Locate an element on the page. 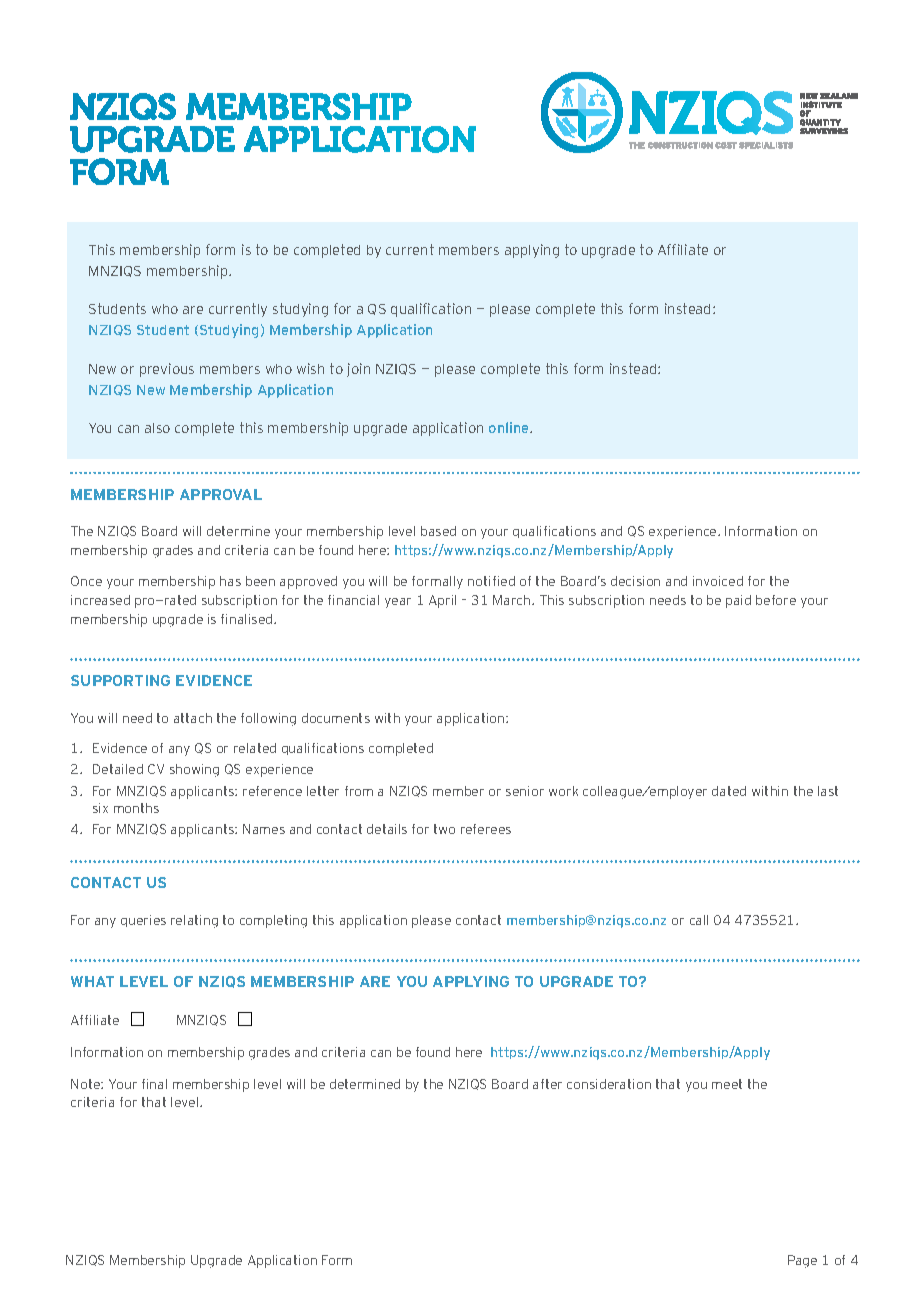  previous is located at coordinates (167, 370).
